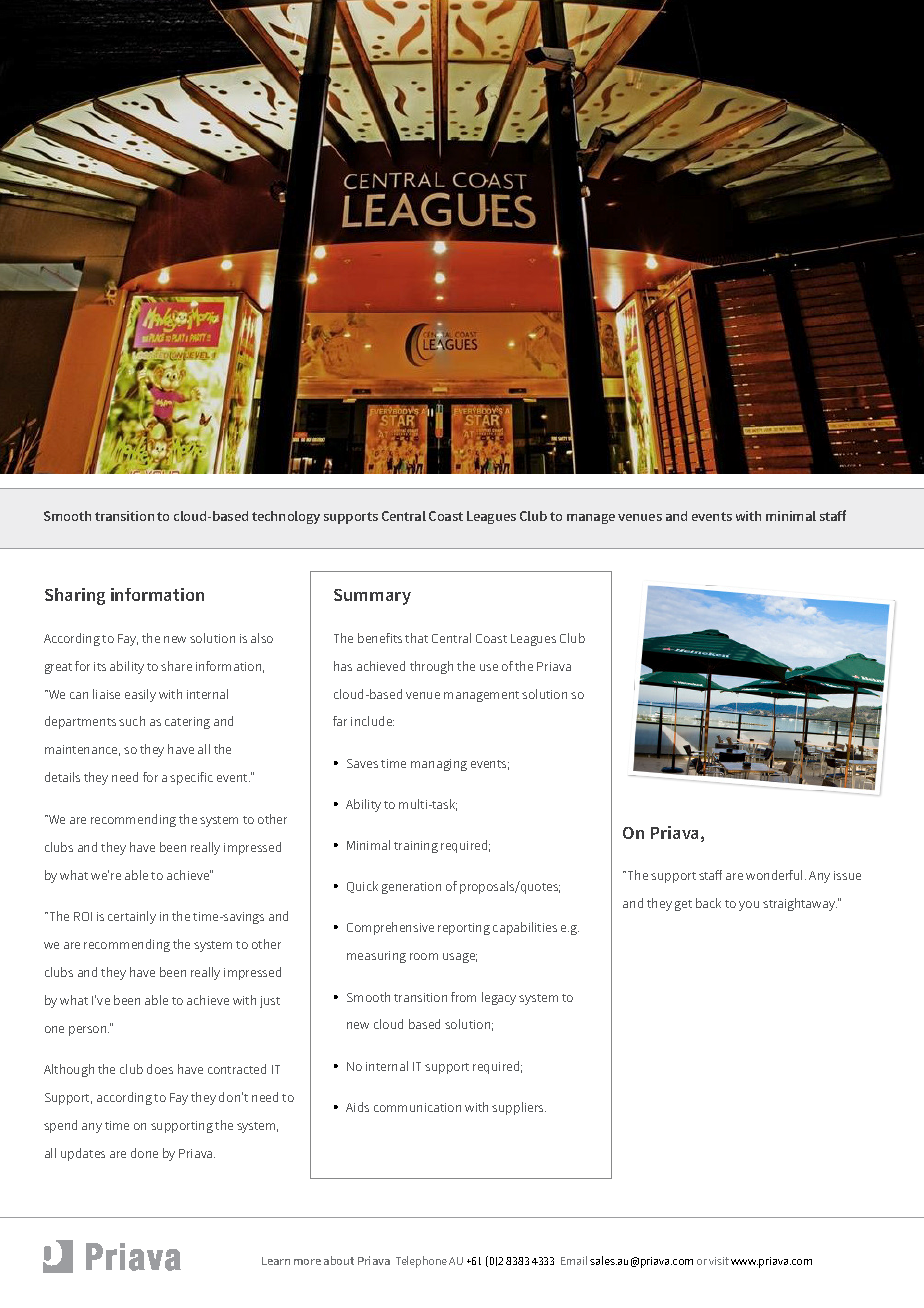 The height and width of the screenshot is (1308, 924). Describe the element at coordinates (372, 597) in the screenshot. I see `Summary` at that location.
